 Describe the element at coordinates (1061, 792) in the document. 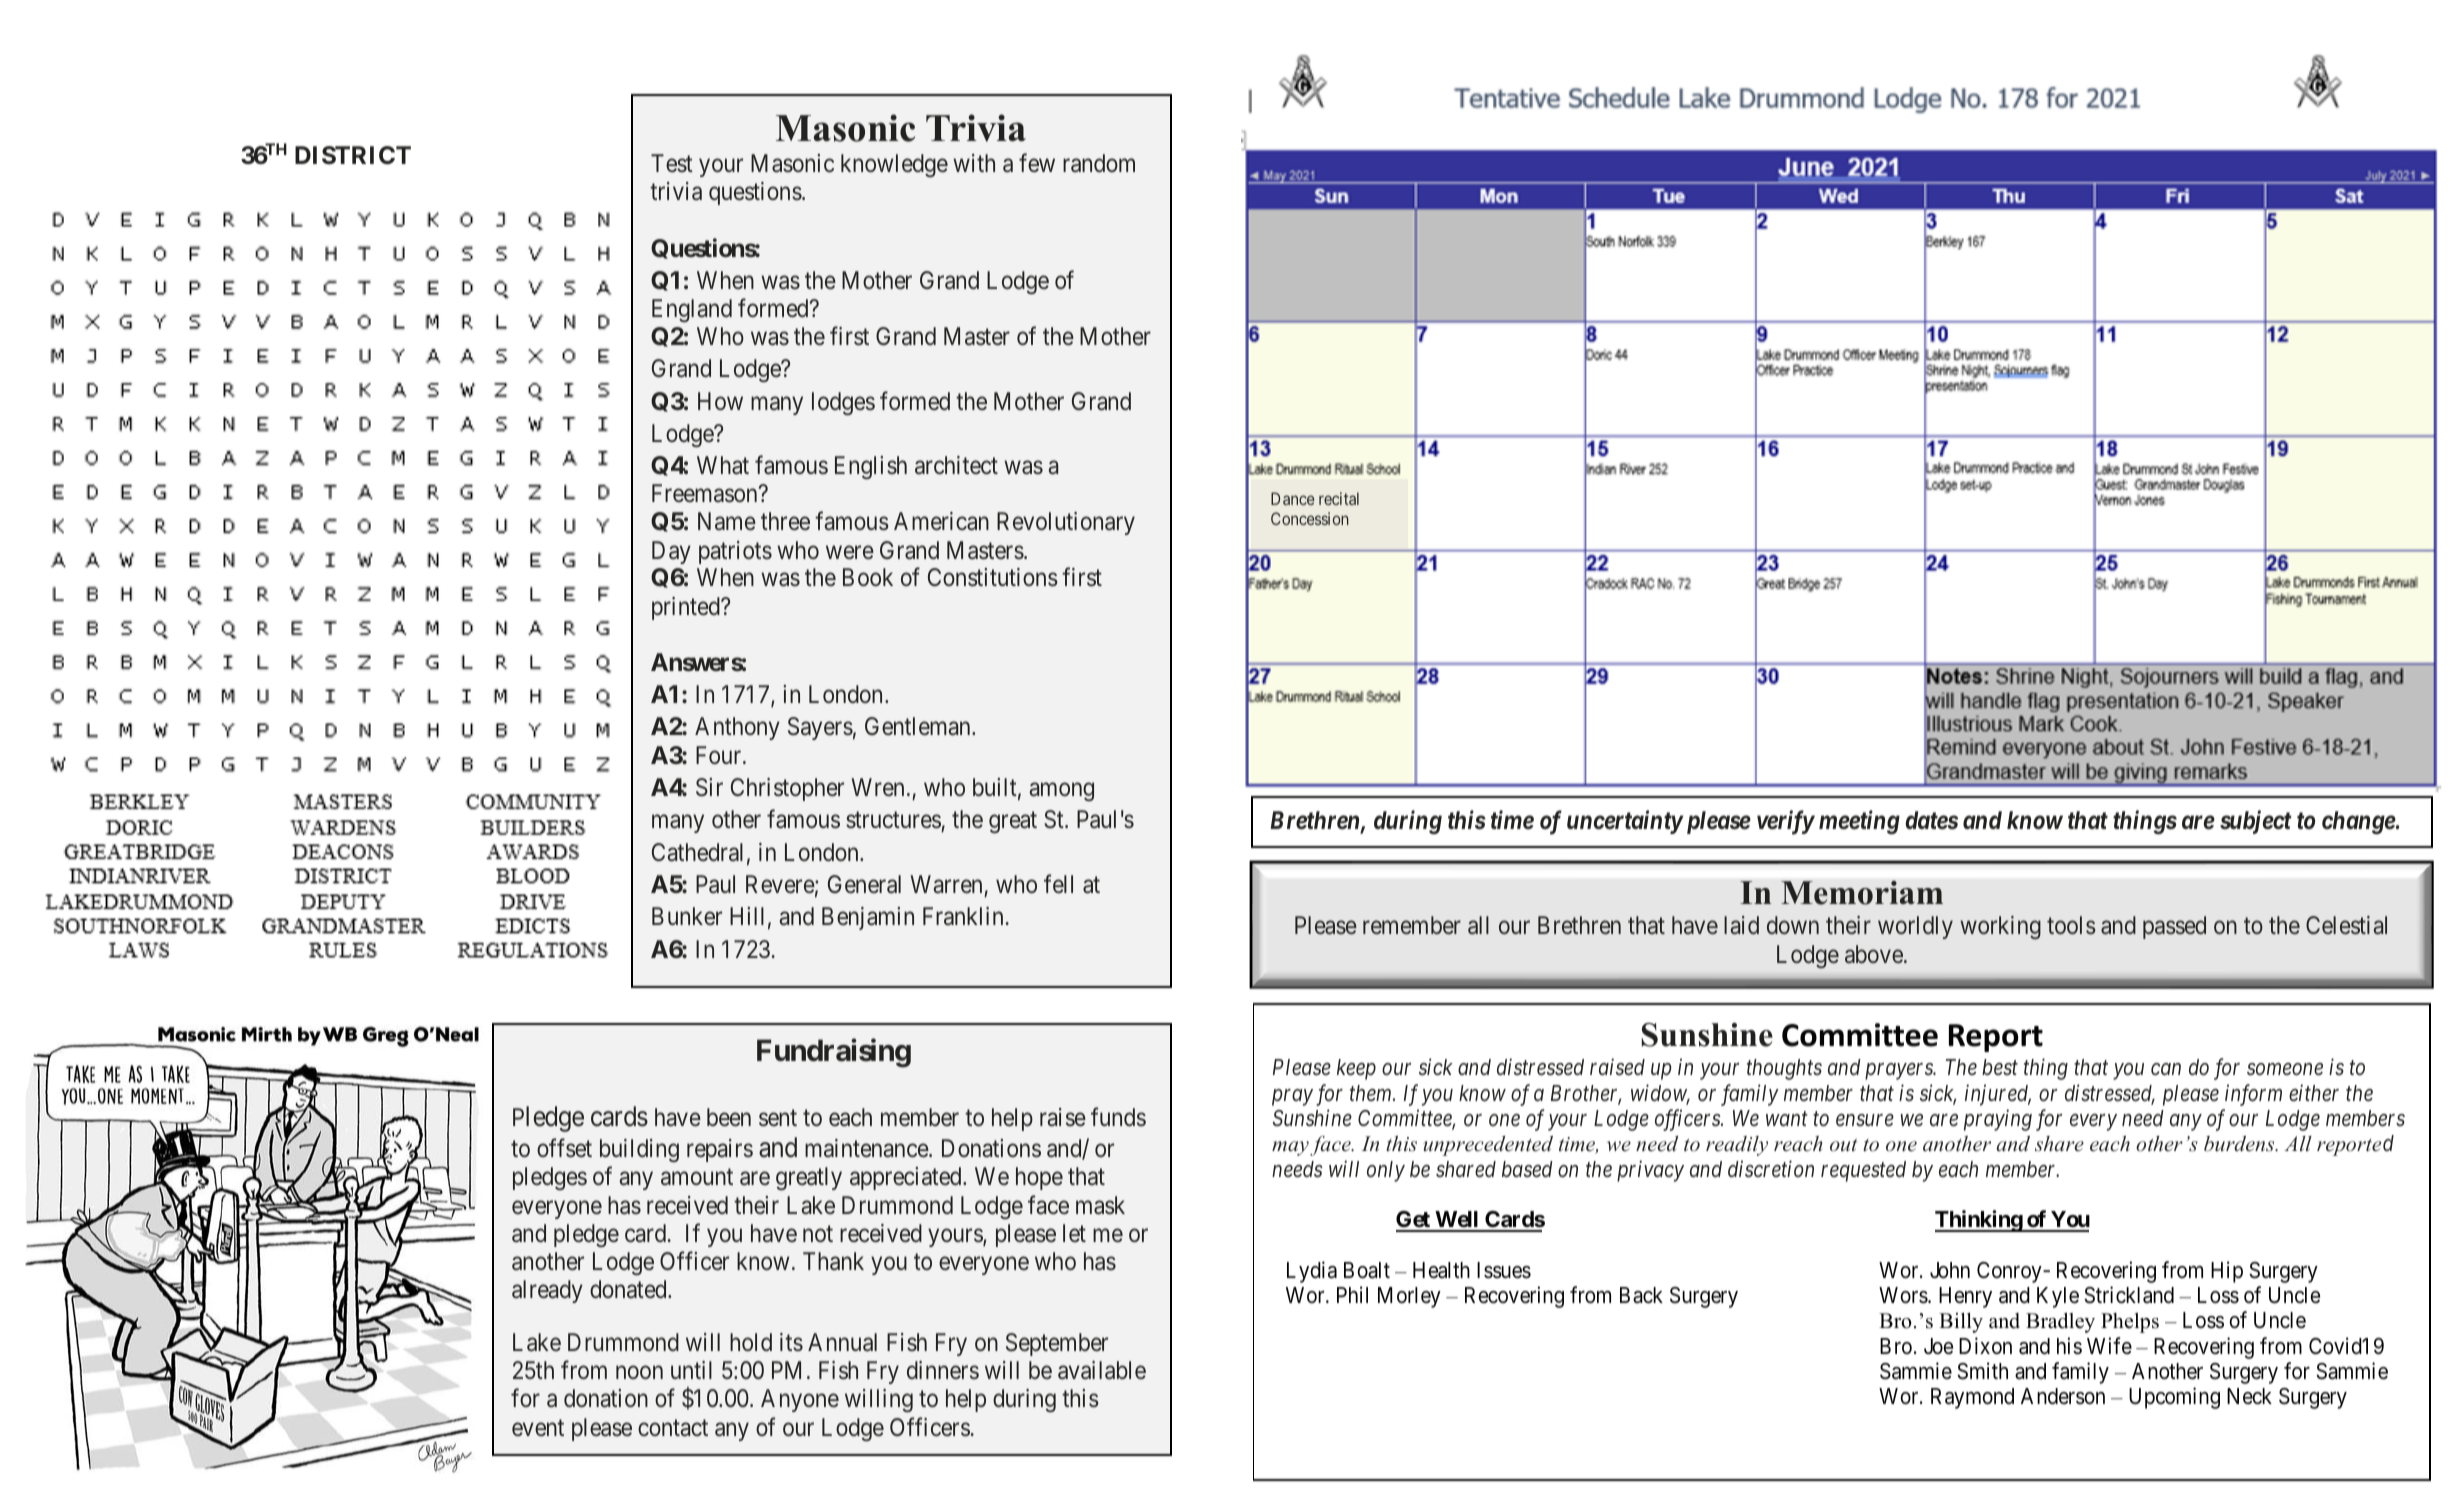

I see `among` at that location.
